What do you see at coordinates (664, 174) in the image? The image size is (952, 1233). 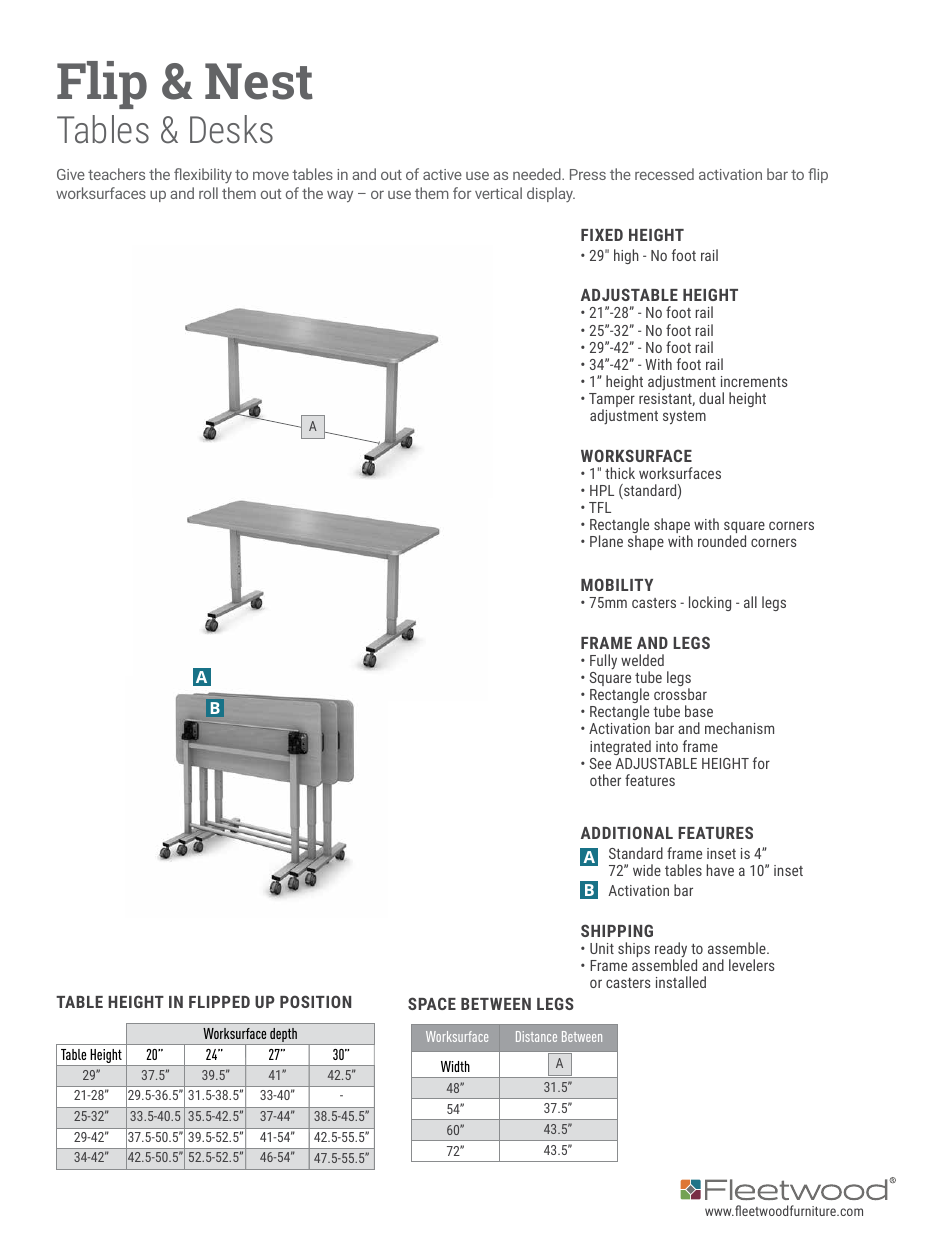 I see `recessed` at bounding box center [664, 174].
